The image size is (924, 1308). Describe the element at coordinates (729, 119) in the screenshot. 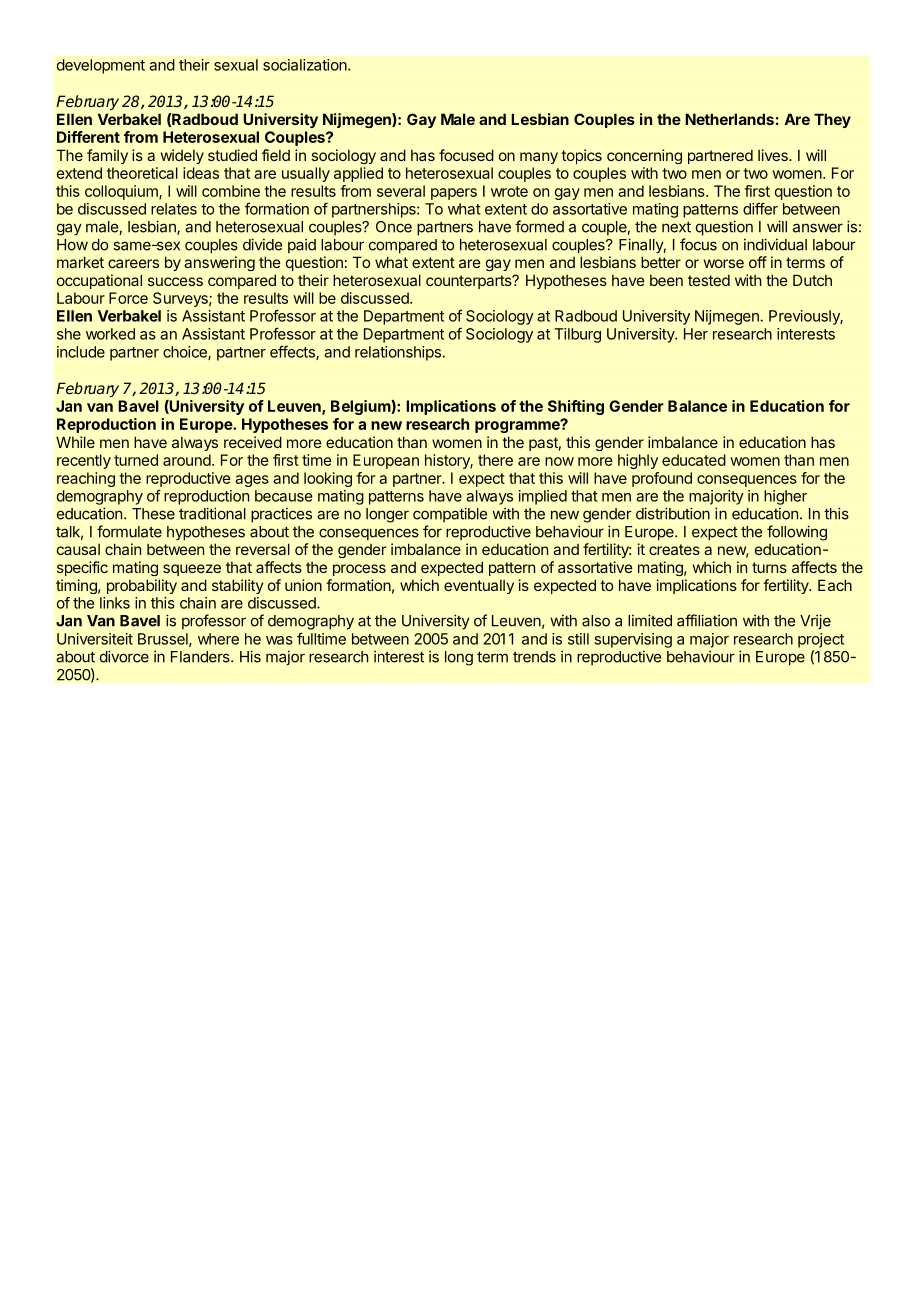

I see `Netherlands` at that location.
